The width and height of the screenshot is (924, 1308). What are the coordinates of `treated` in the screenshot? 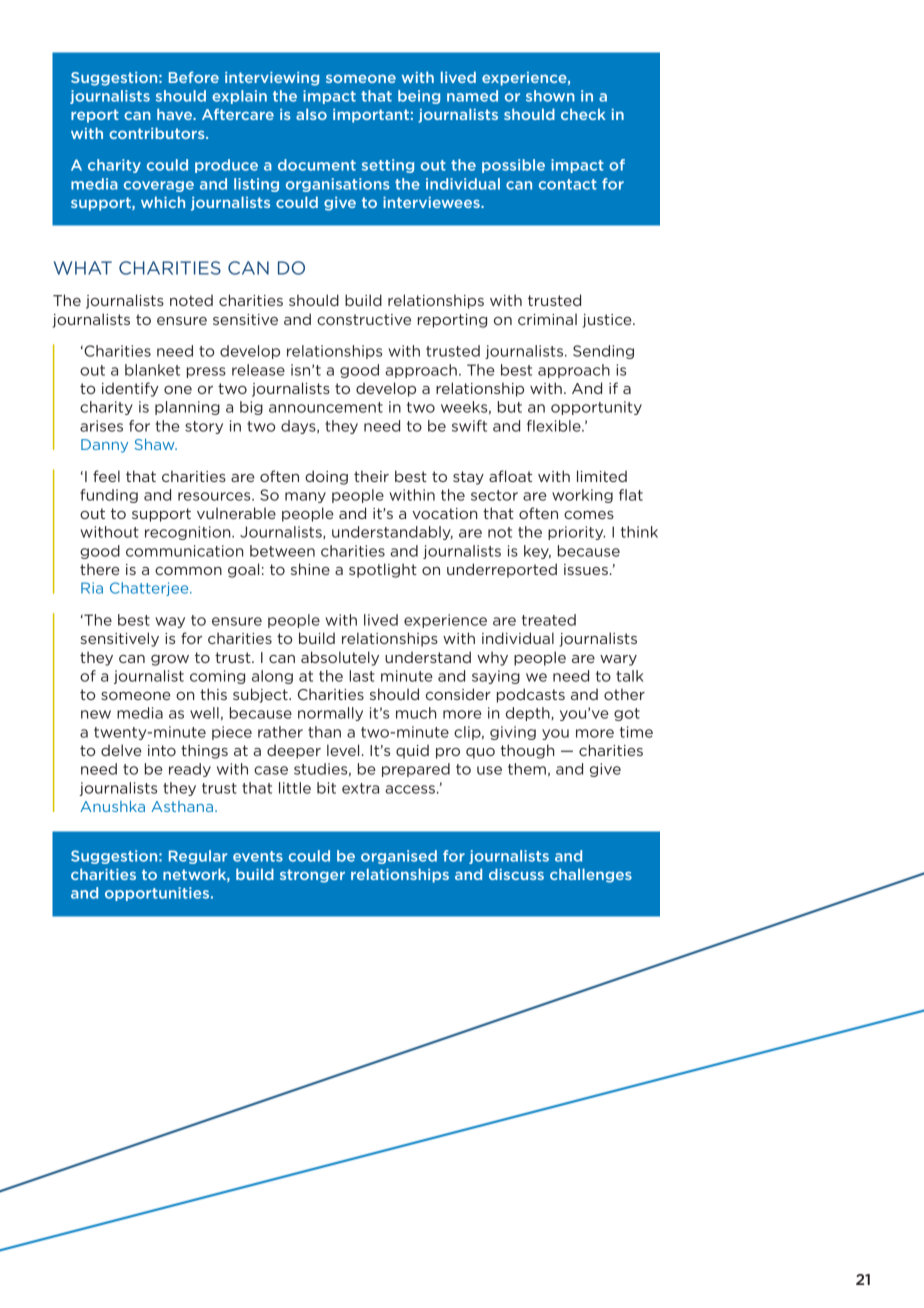 It's located at (549, 620).
